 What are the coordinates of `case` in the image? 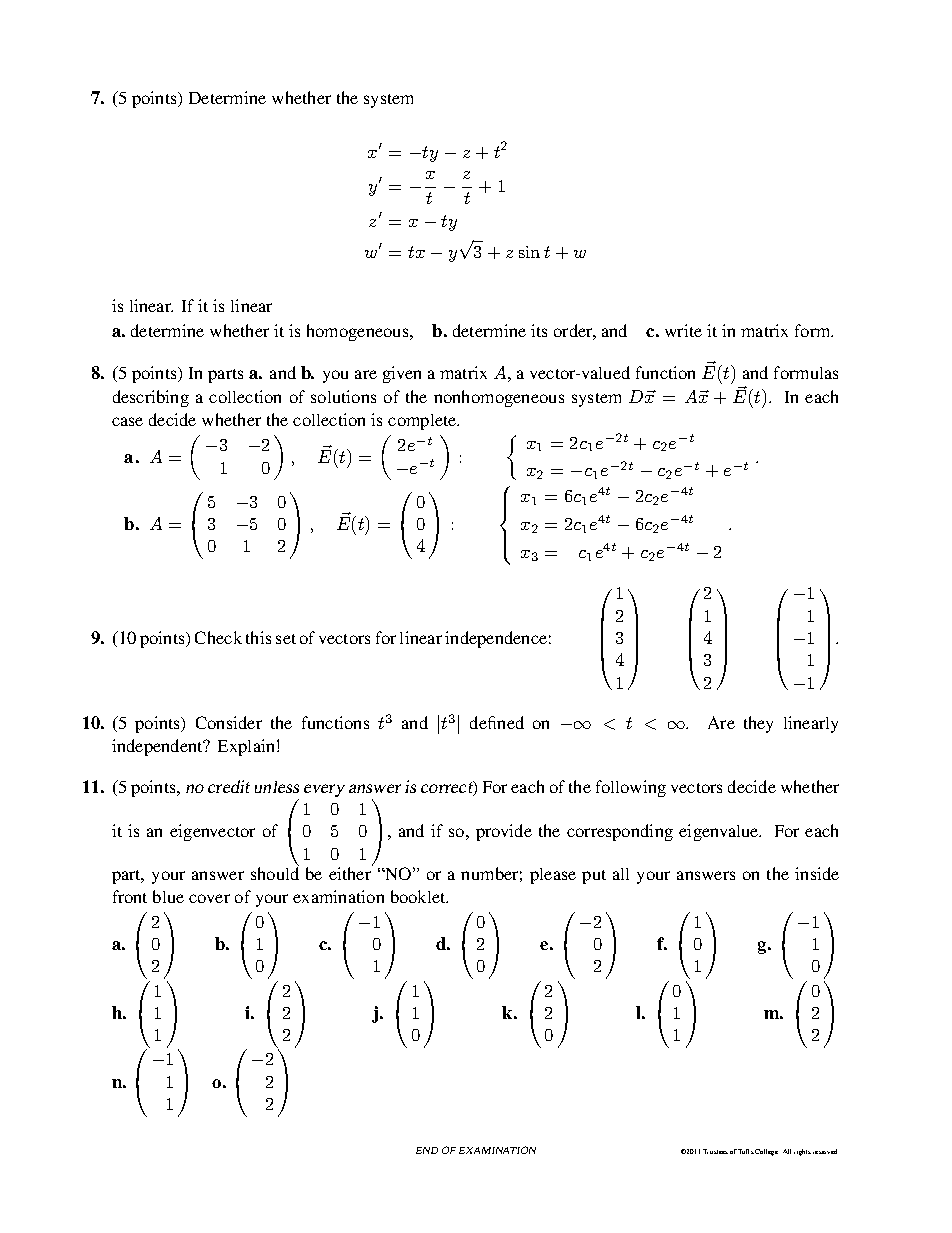 It's located at (127, 421).
